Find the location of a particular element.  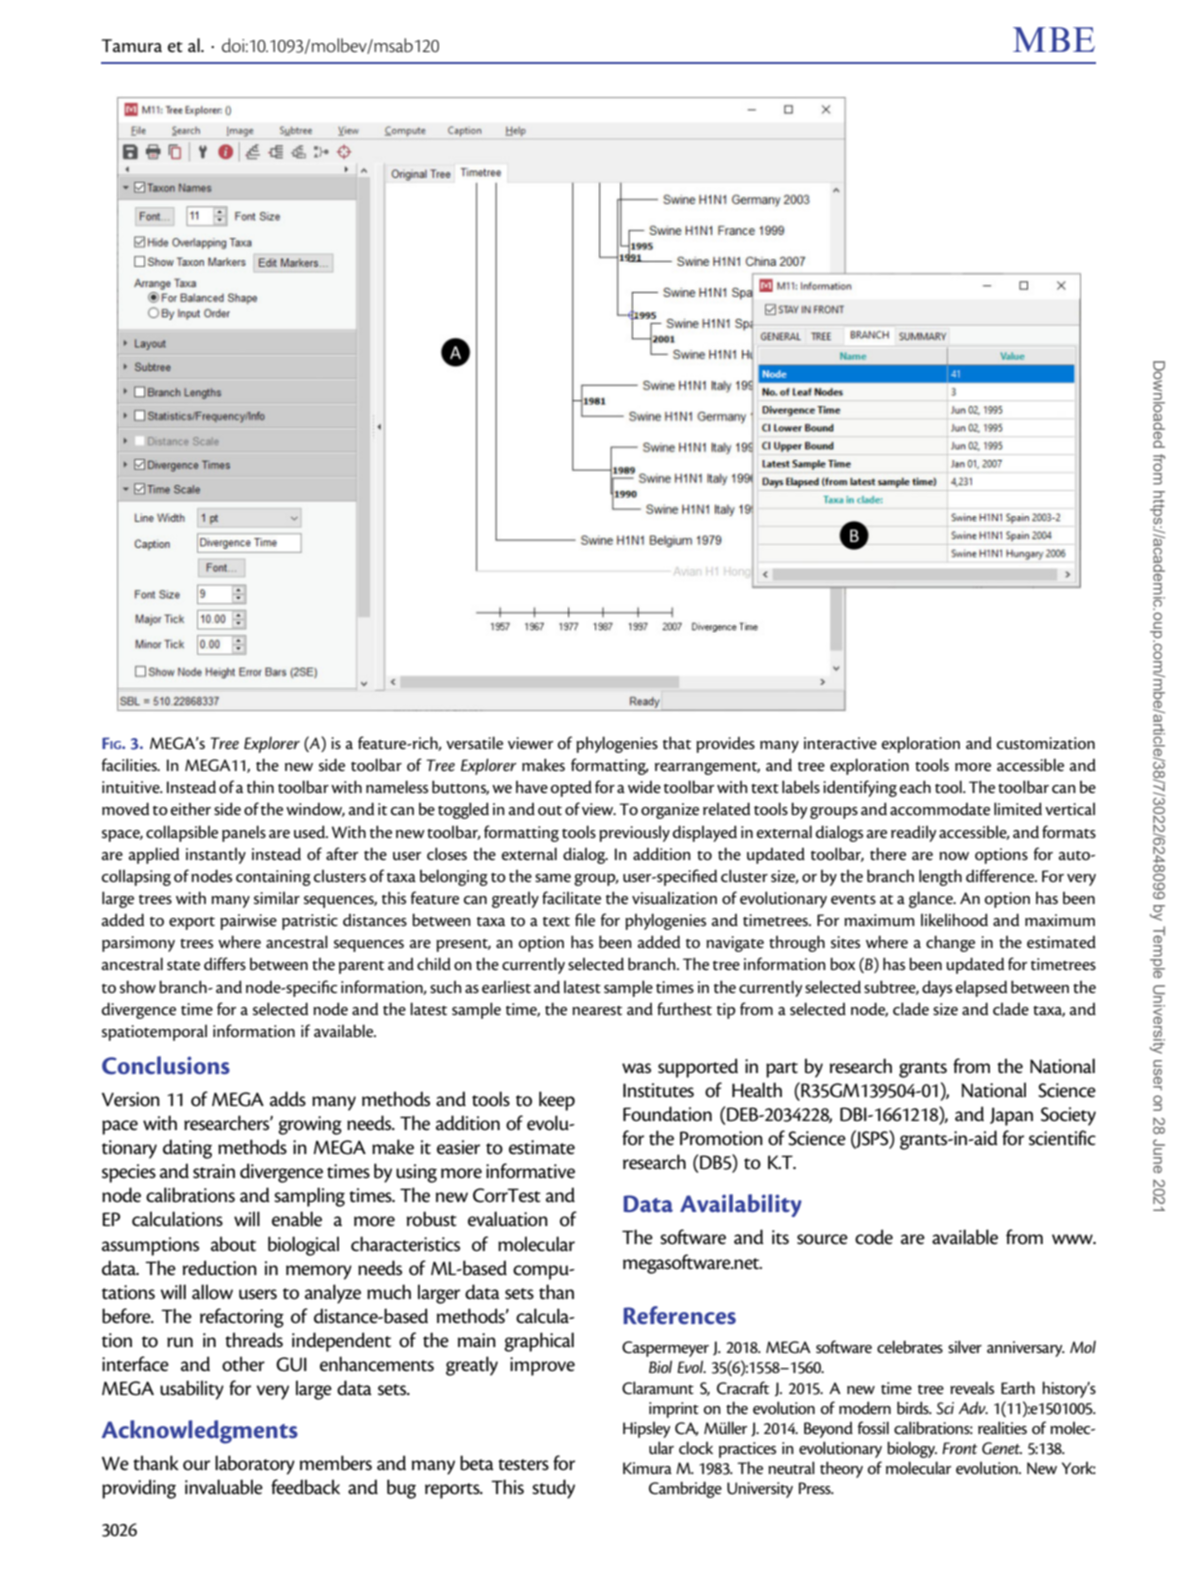

each is located at coordinates (915, 786).
